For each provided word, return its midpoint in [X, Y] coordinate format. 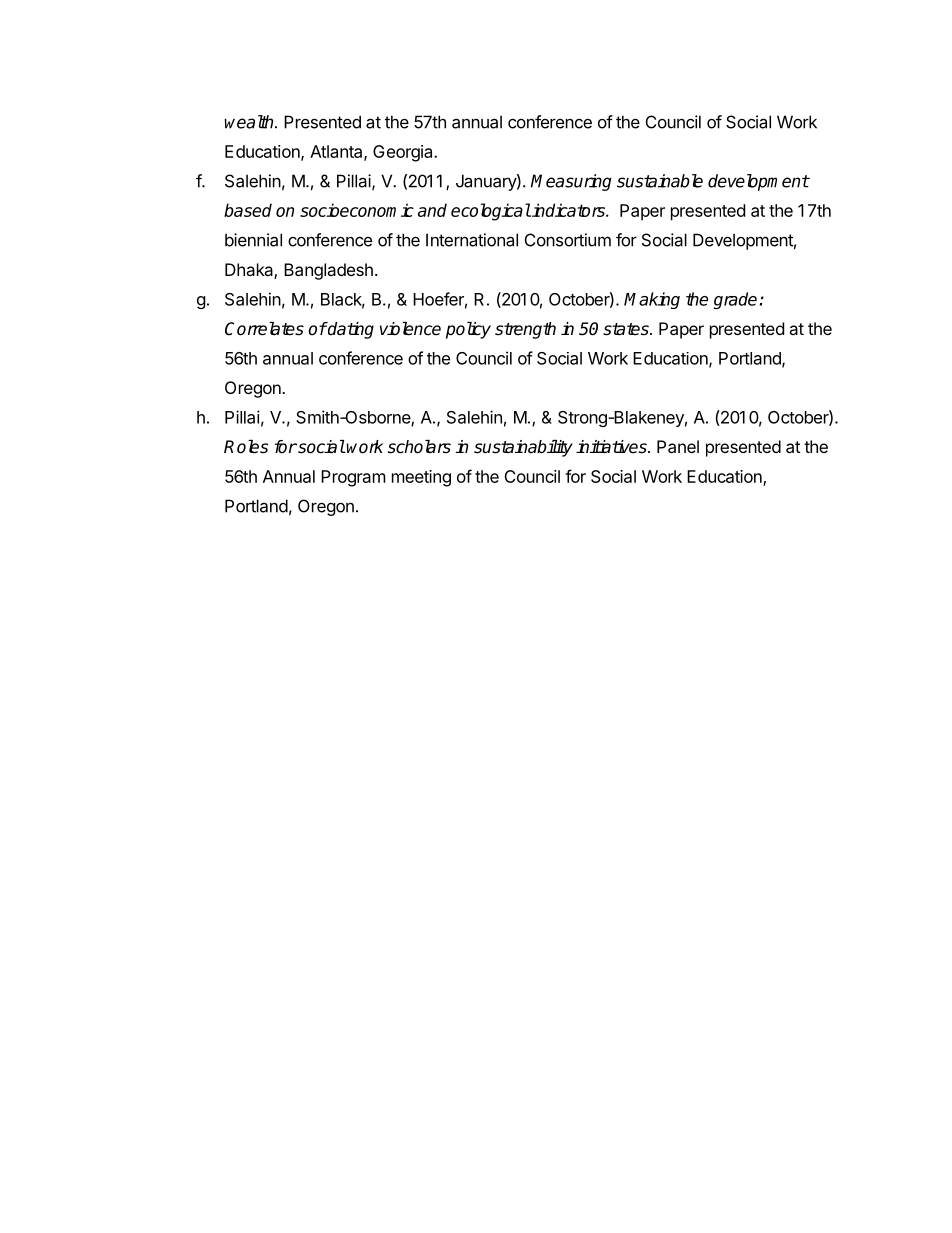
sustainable [660, 181]
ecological [491, 212]
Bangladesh [328, 271]
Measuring [571, 182]
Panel [678, 446]
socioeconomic [357, 210]
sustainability [523, 448]
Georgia [404, 153]
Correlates [264, 329]
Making [652, 300]
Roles [246, 447]
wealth [250, 122]
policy [468, 330]
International [472, 240]
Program [353, 478]
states [627, 329]
